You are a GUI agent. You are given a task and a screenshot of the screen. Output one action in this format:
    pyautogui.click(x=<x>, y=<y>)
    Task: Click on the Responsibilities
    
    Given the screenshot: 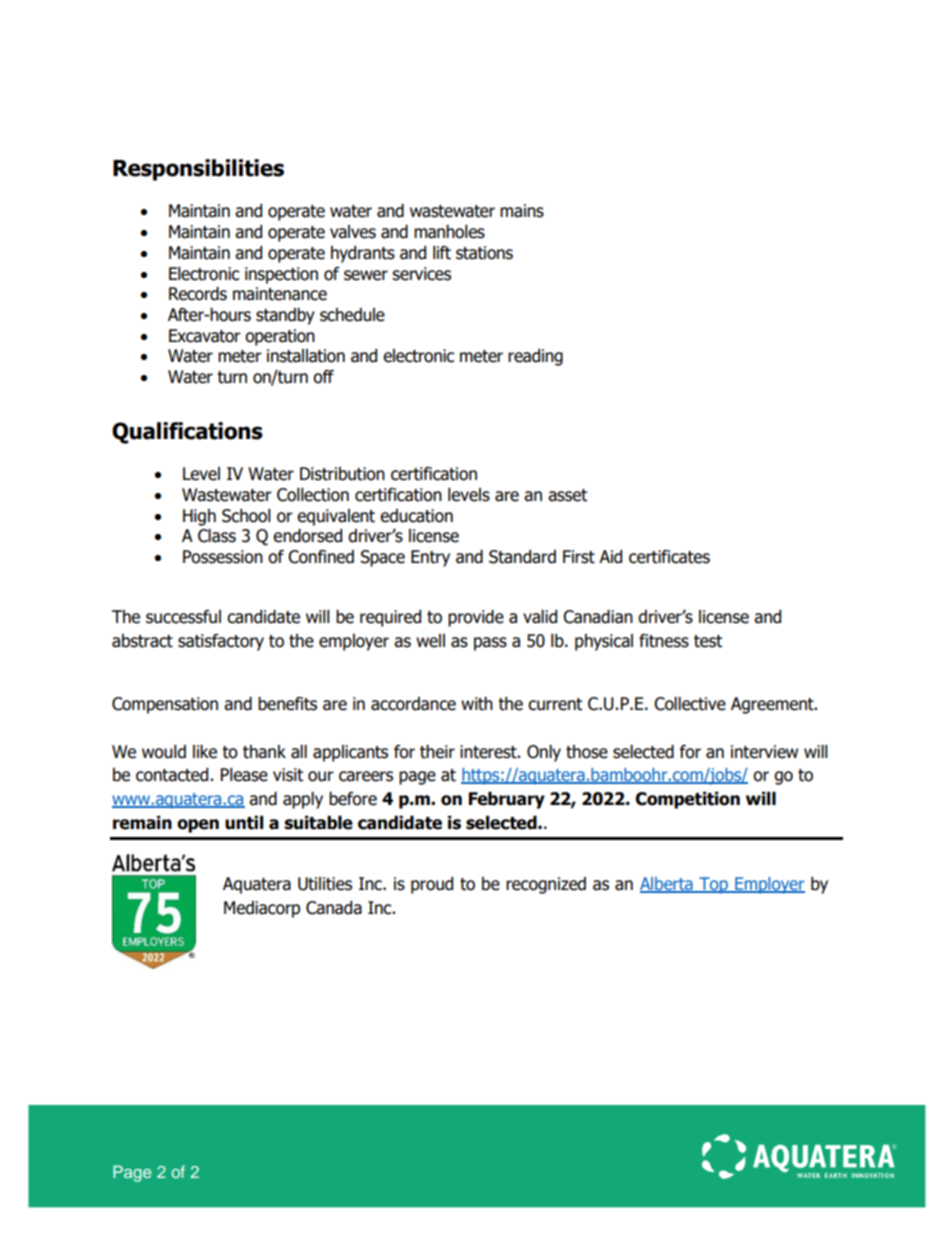 What is the action you would take?
    pyautogui.click(x=198, y=170)
